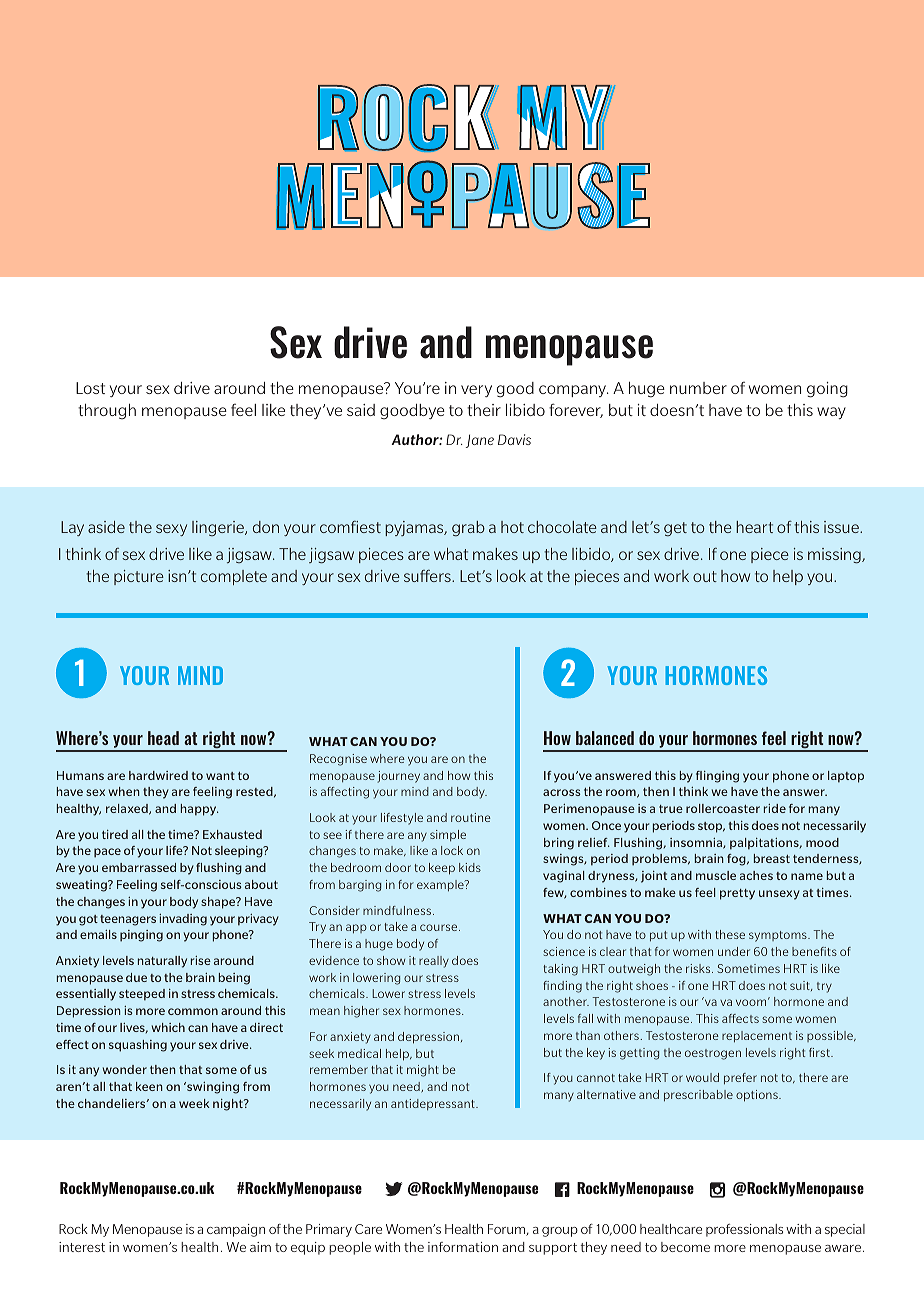 The height and width of the document is (1308, 924). Describe the element at coordinates (463, 1247) in the document. I see `information` at that location.
